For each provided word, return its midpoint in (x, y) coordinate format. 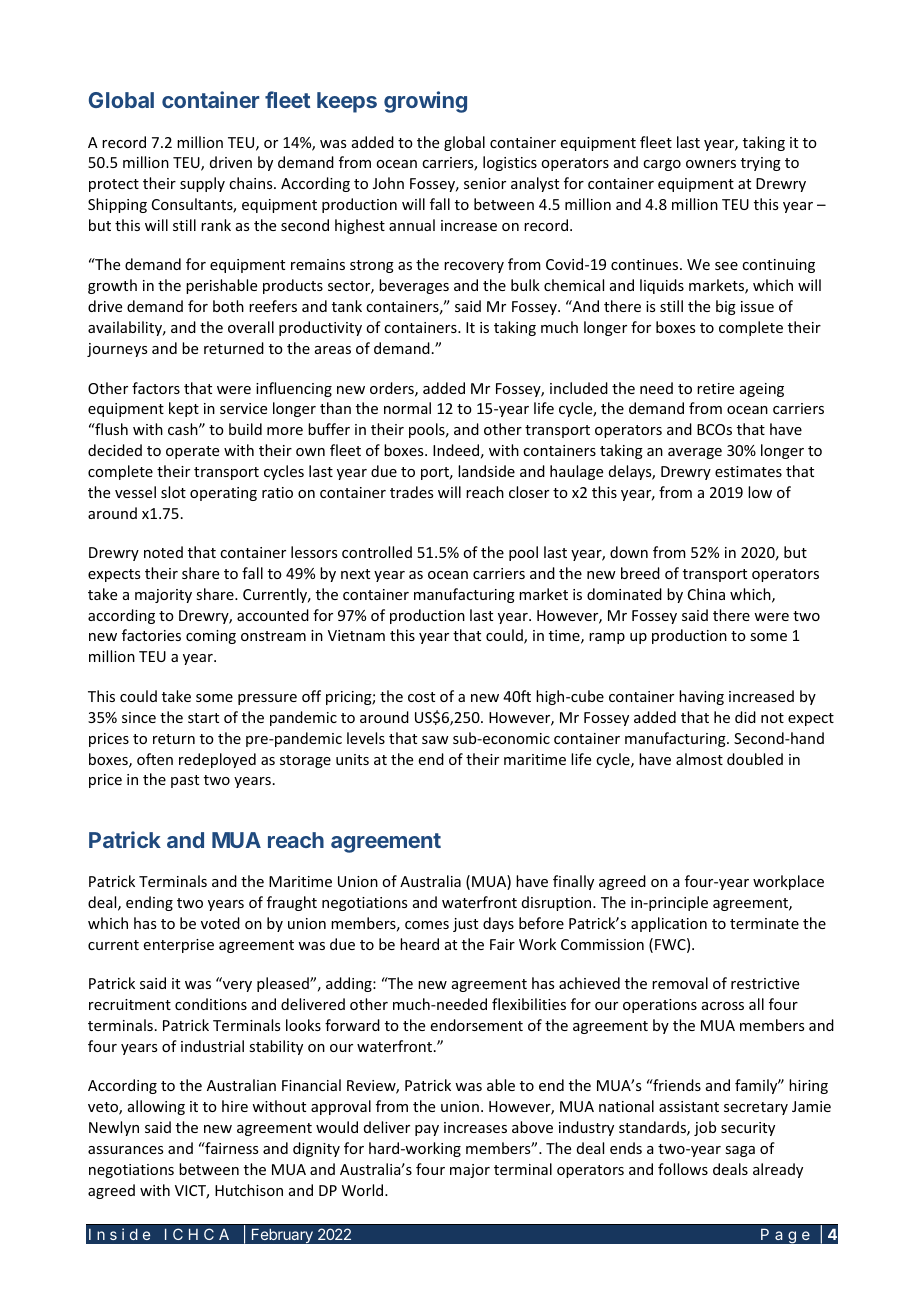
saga (740, 1151)
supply (202, 184)
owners (711, 164)
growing (425, 102)
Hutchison (249, 1190)
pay (427, 1130)
